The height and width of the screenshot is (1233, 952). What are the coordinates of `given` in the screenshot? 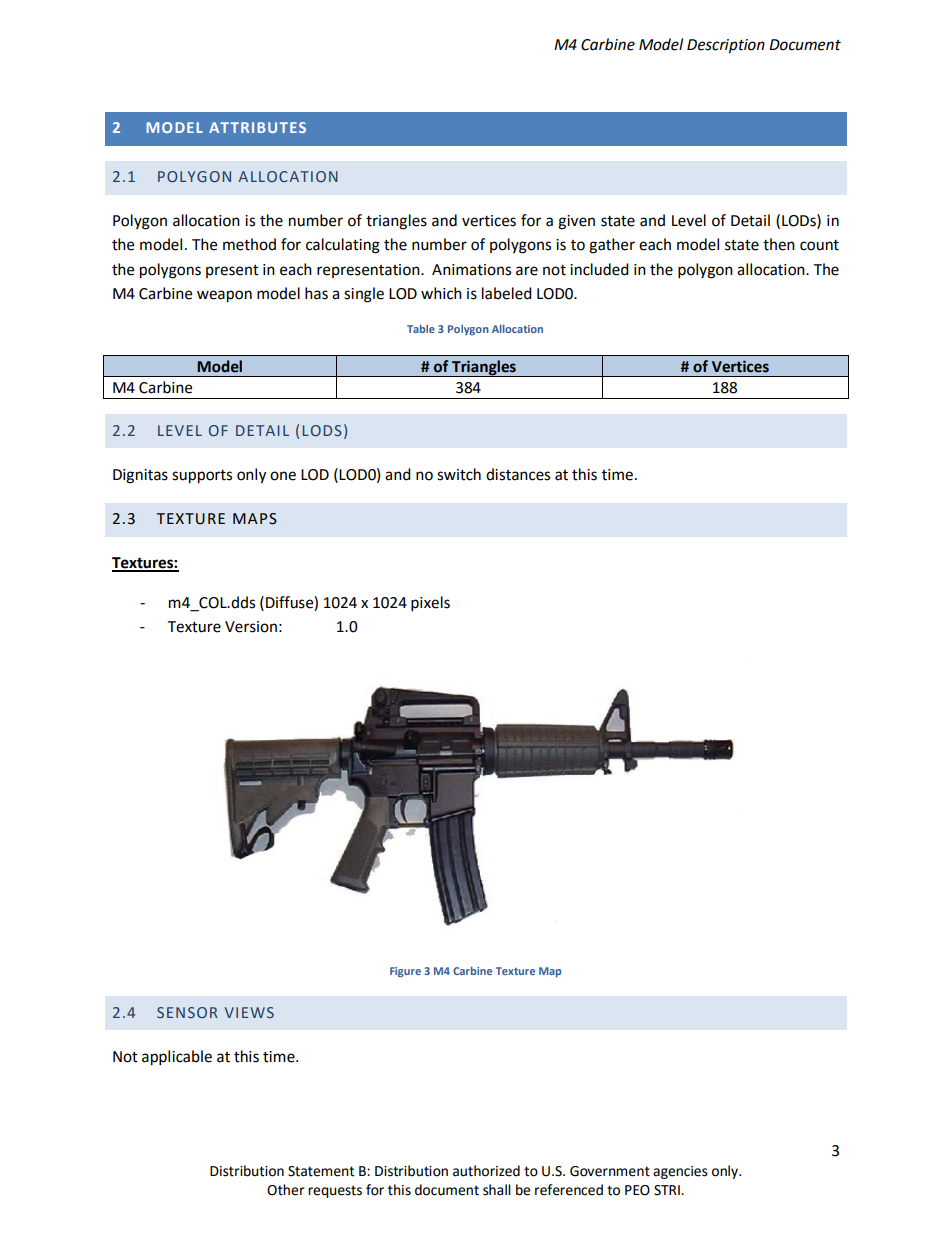 It's located at (576, 222).
